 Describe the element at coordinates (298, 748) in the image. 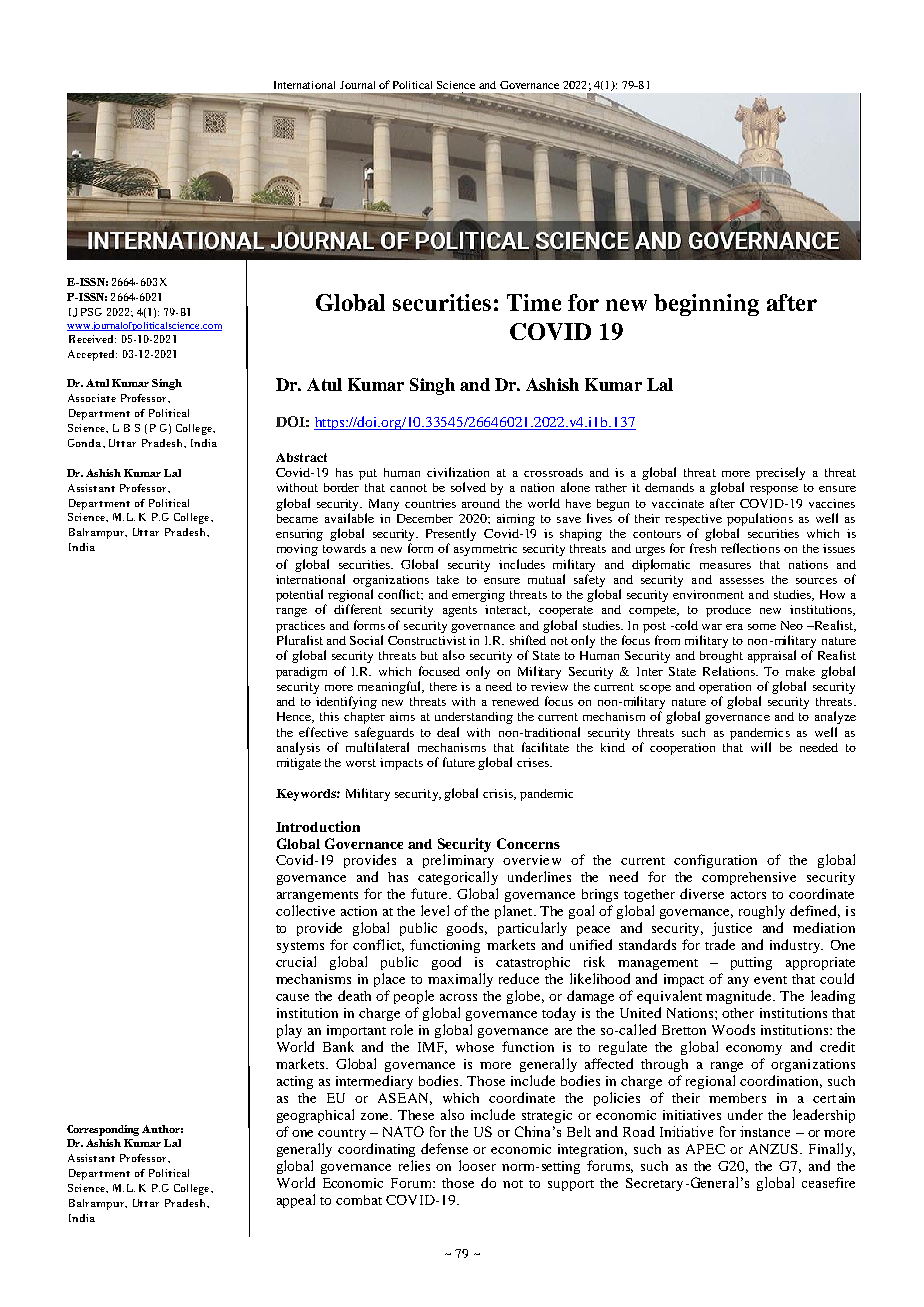

I see `analysis` at that location.
